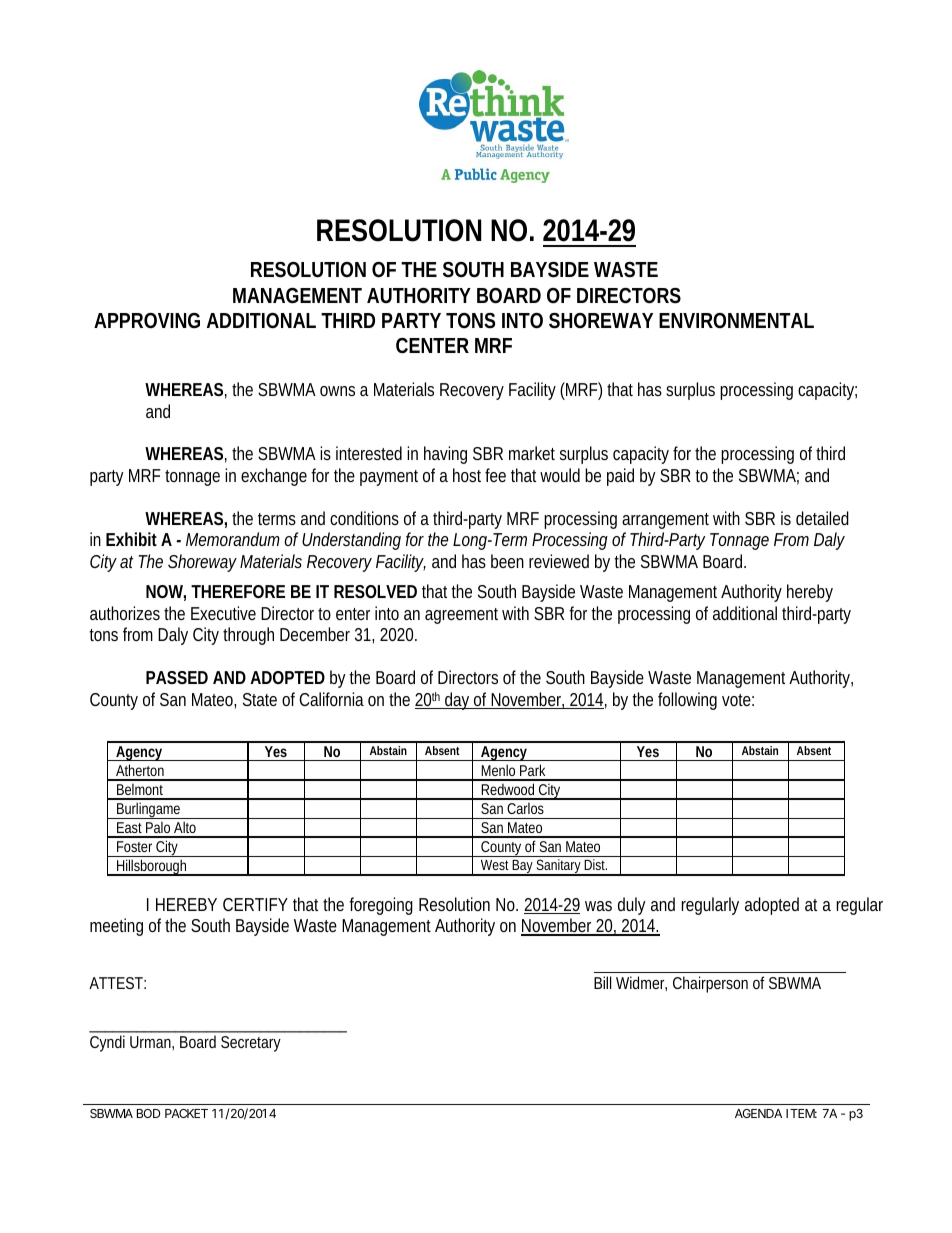  I want to click on arrangement, so click(665, 521).
